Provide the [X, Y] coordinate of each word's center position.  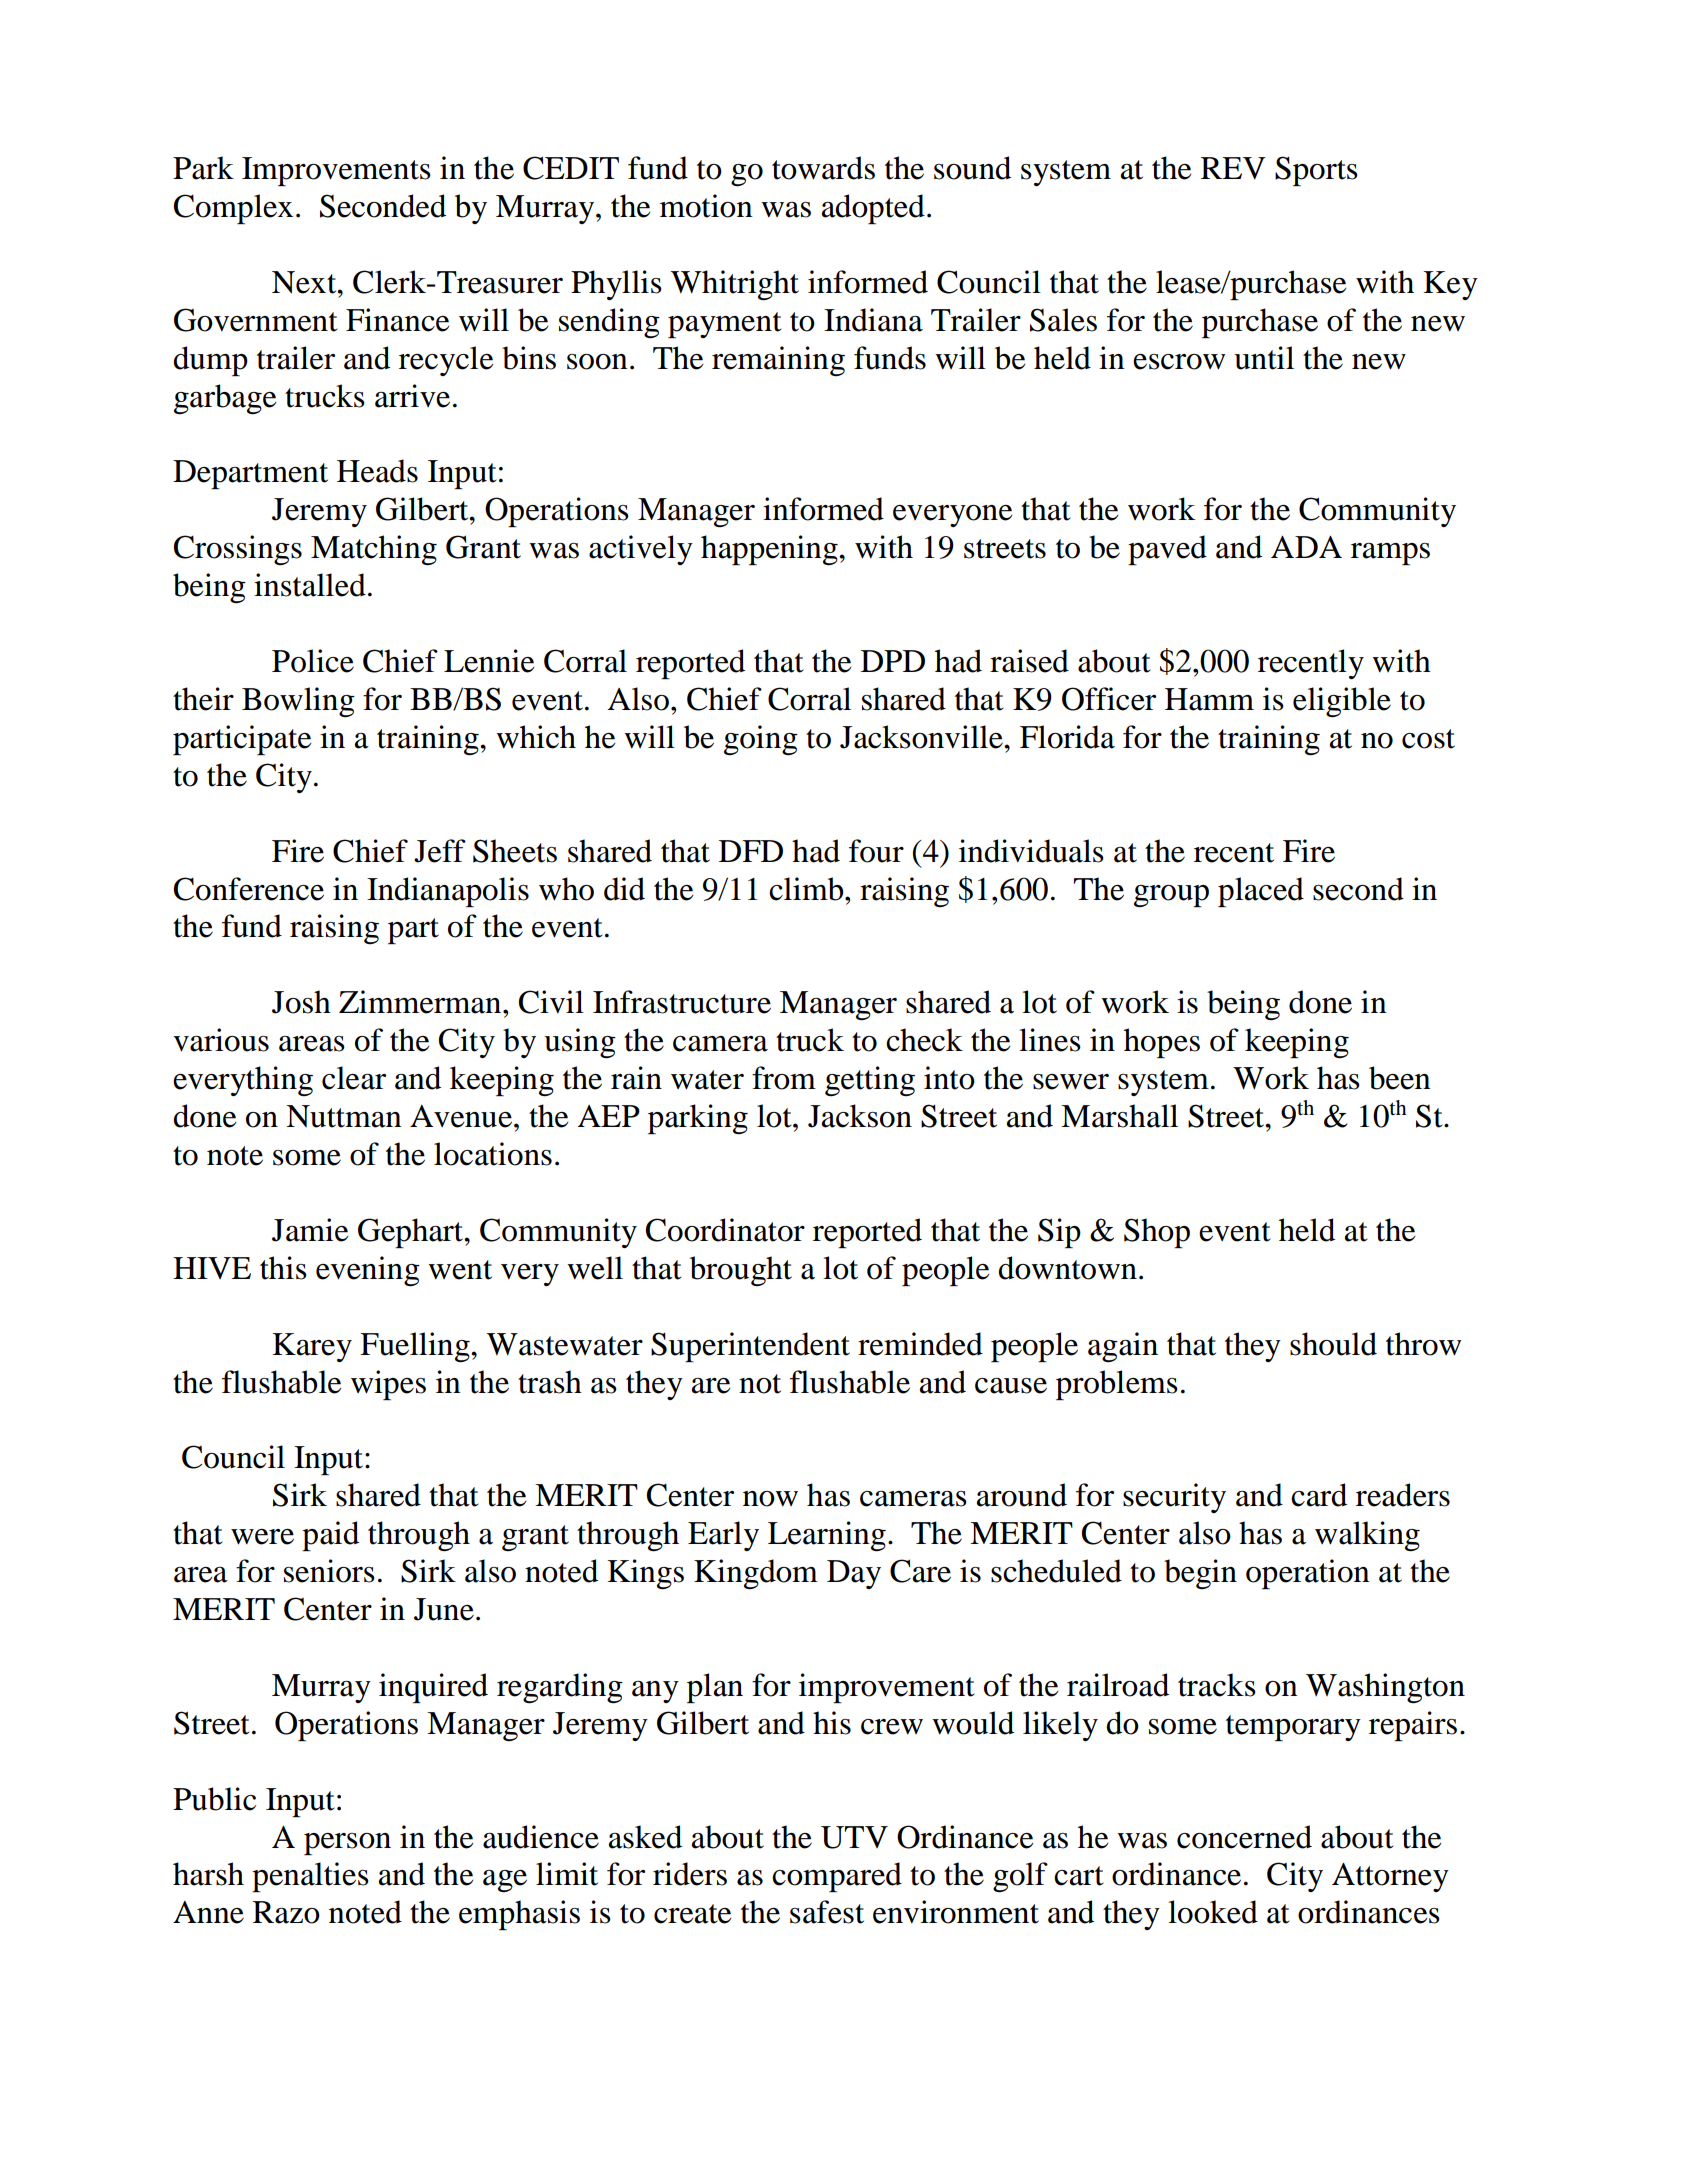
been [1400, 1078]
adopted [873, 209]
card [1319, 1495]
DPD [893, 661]
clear [354, 1078]
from [784, 1078]
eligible [1342, 702]
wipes [388, 1385]
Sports [1316, 171]
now [770, 1499]
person [347, 1844]
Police [313, 661]
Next [305, 282]
